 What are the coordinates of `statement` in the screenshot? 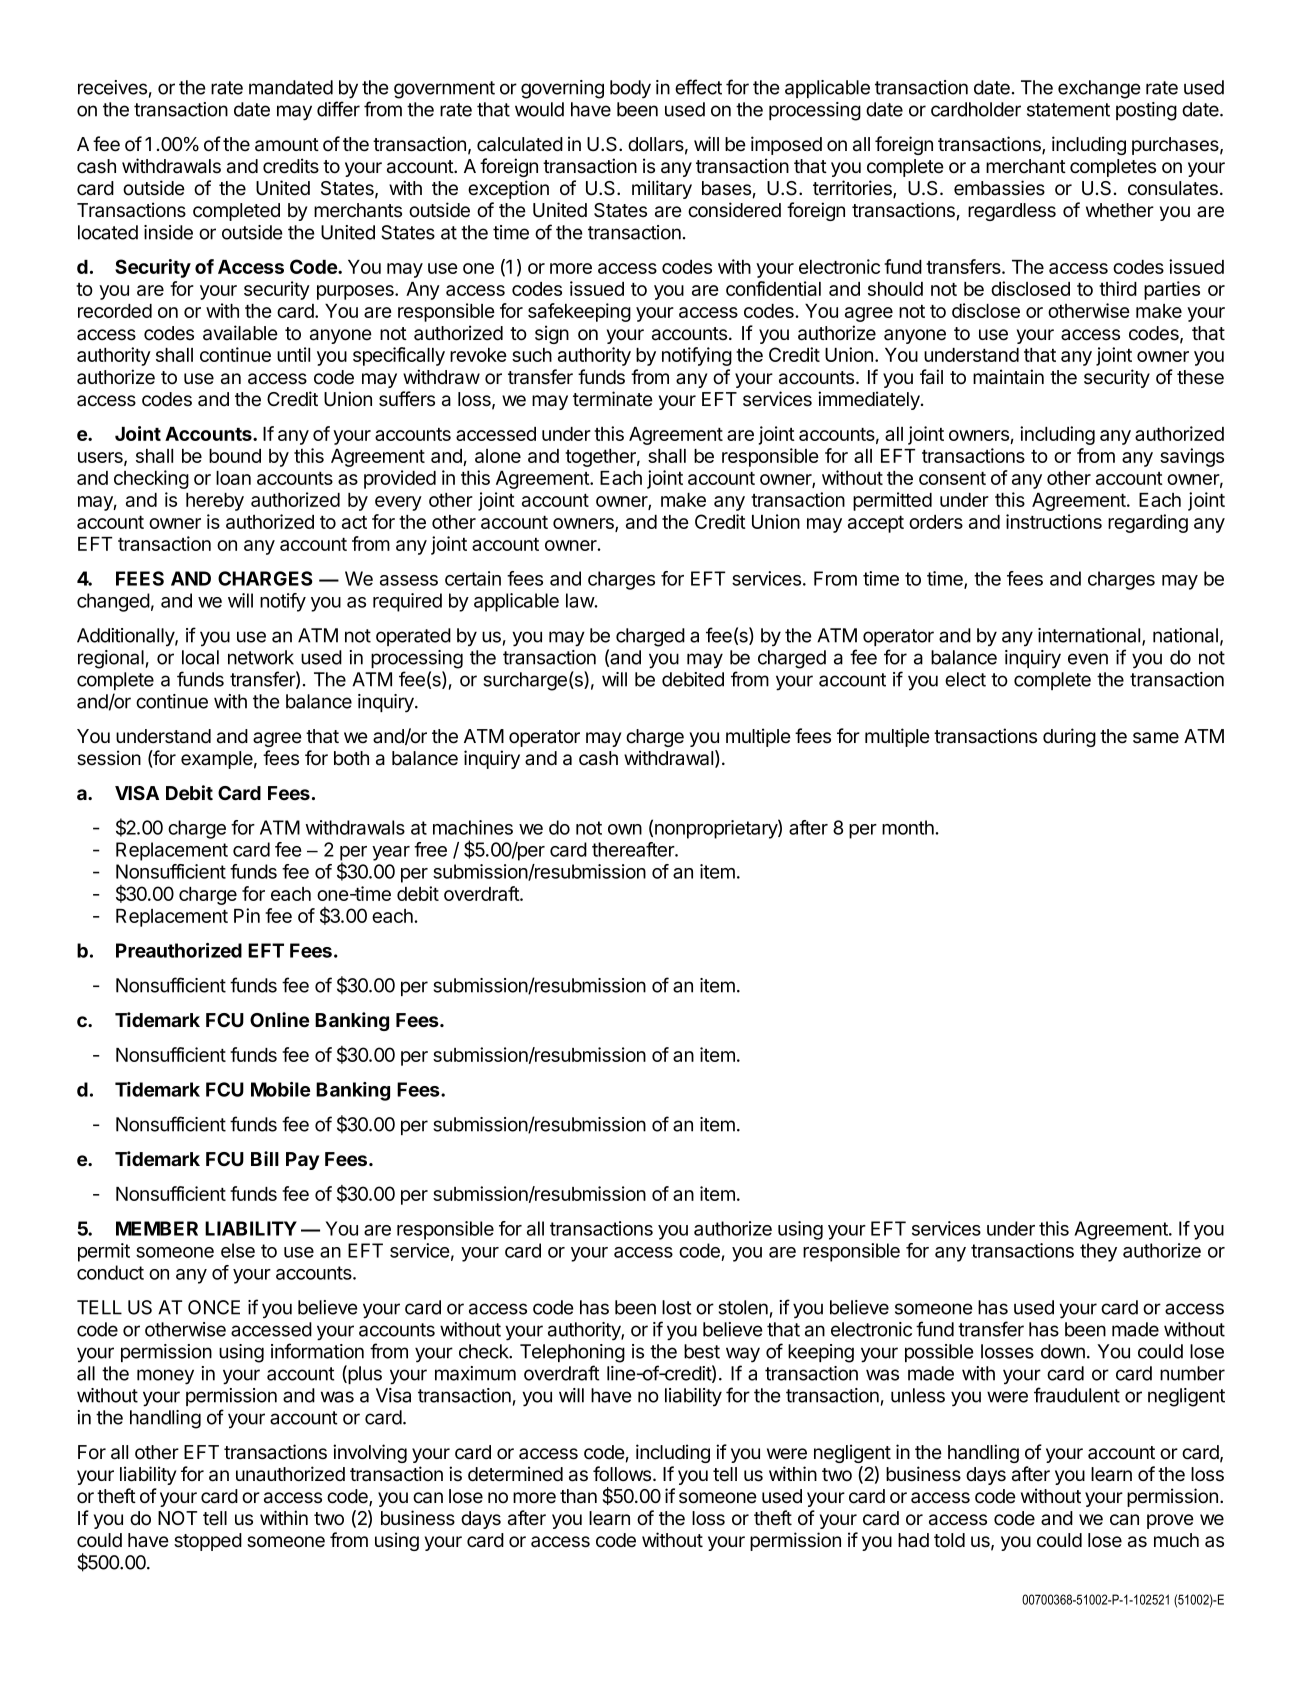 It's located at (1068, 110).
